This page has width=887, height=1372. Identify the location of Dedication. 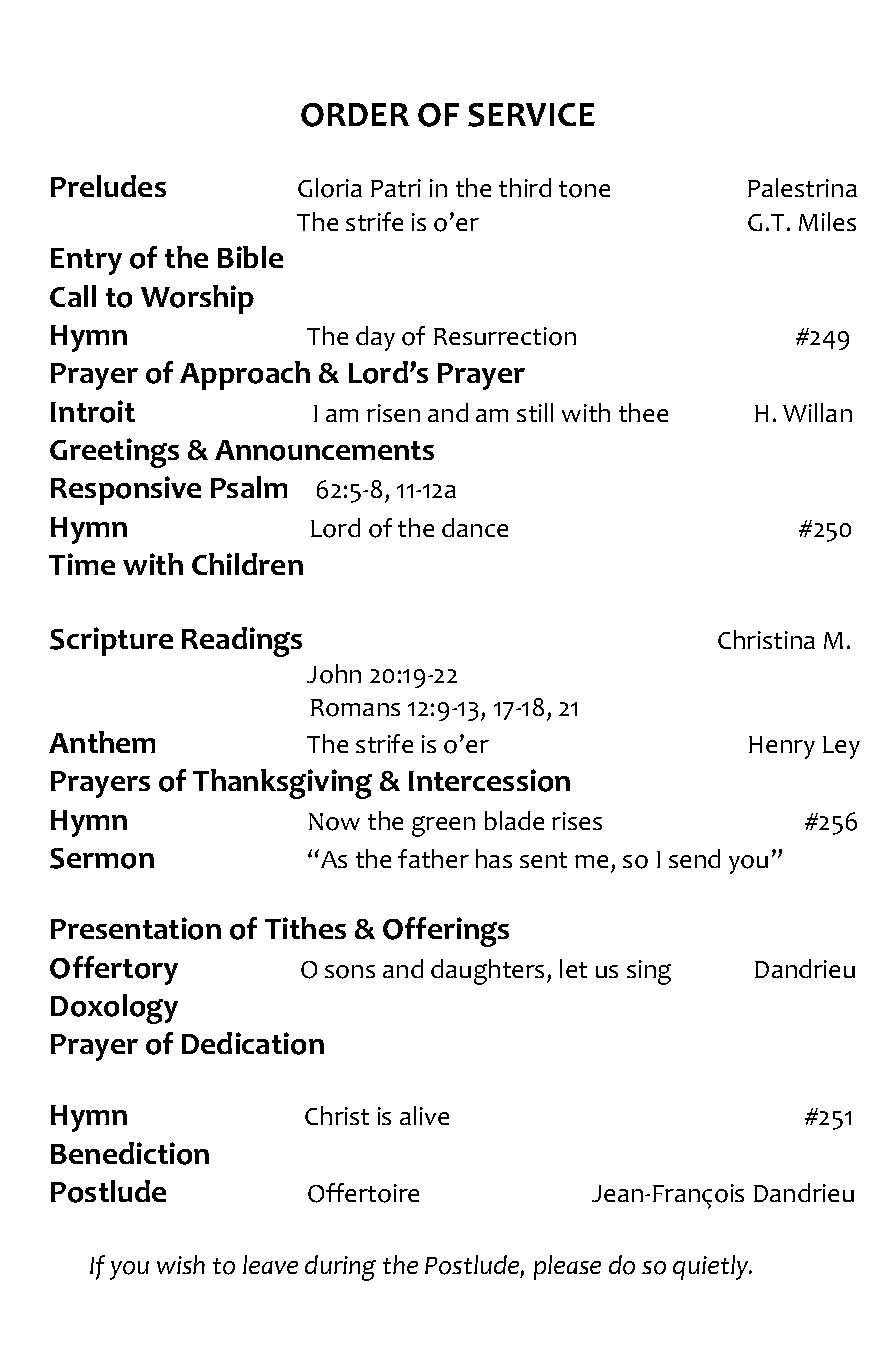
(253, 1043).
